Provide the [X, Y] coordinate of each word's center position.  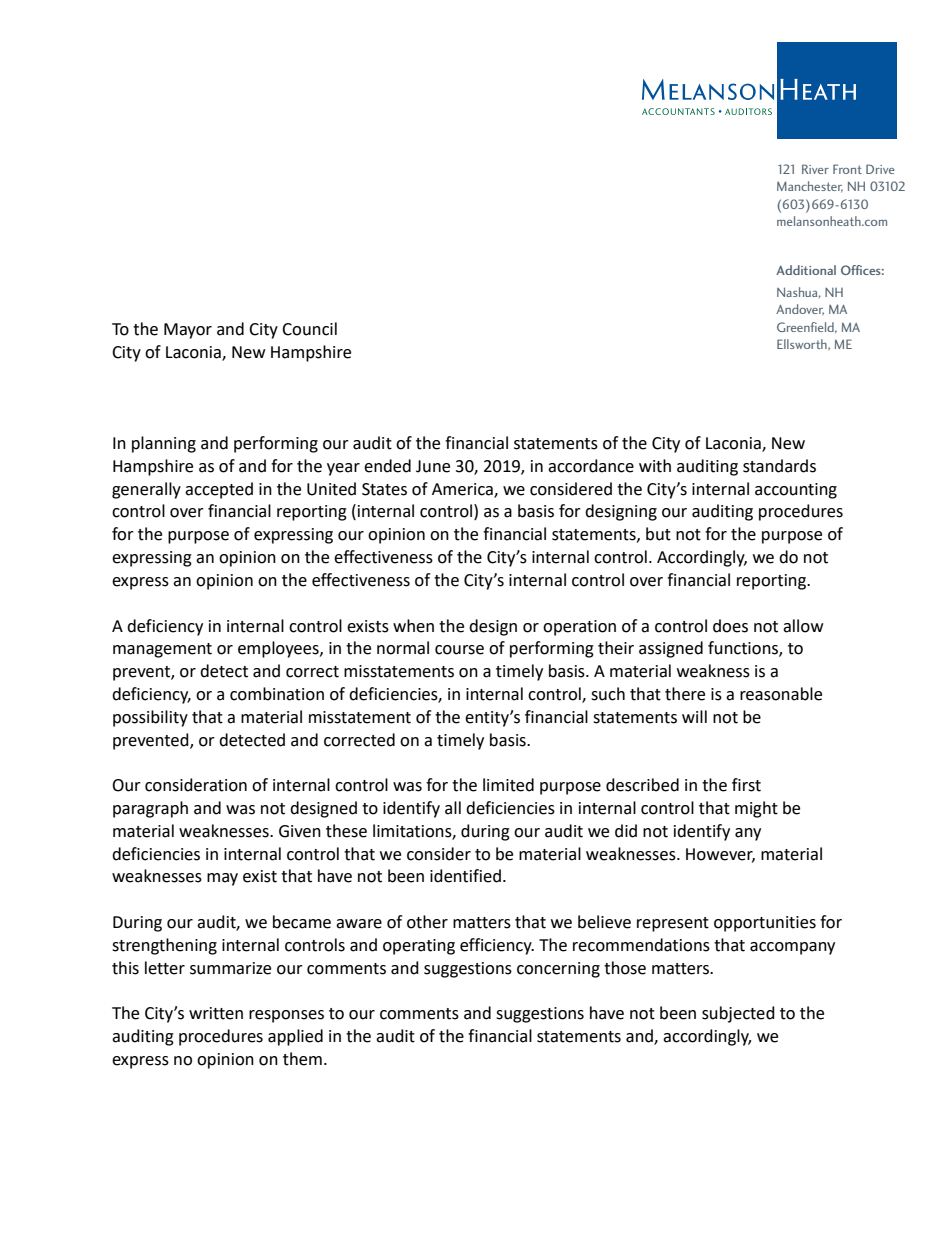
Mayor [188, 331]
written [216, 1013]
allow [803, 626]
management [162, 650]
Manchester [810, 187]
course [459, 650]
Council [309, 329]
